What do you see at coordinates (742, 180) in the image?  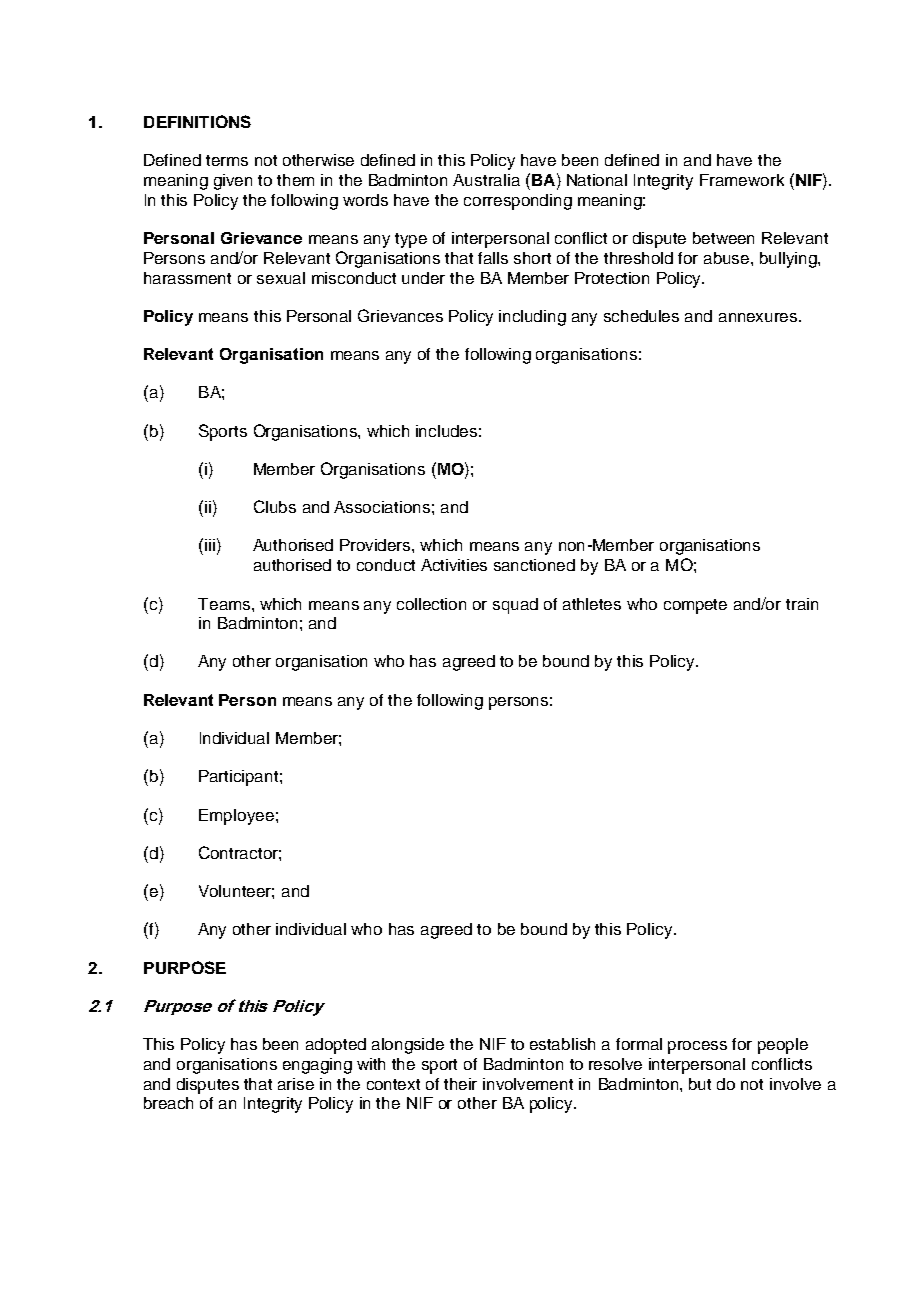 I see `Framework` at bounding box center [742, 180].
